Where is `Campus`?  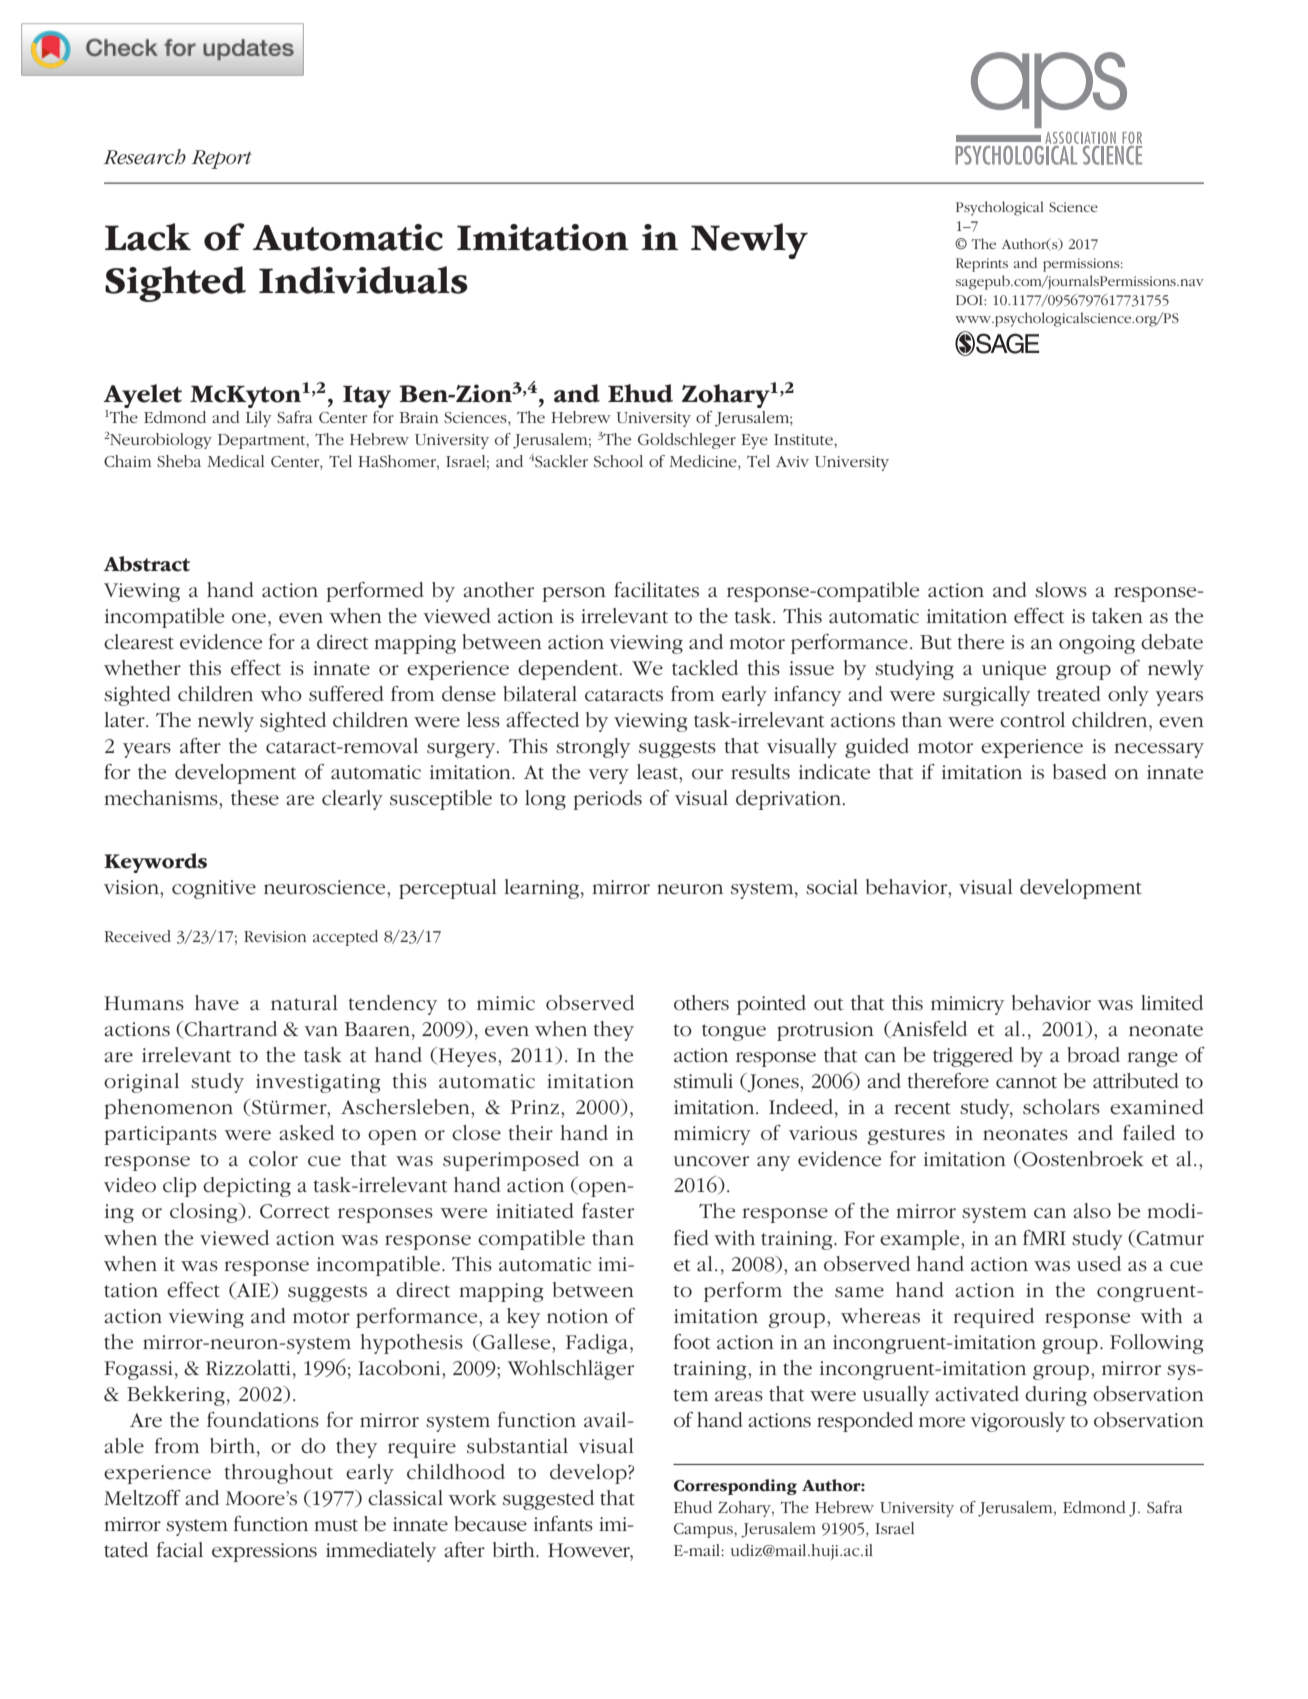 Campus is located at coordinates (704, 1530).
